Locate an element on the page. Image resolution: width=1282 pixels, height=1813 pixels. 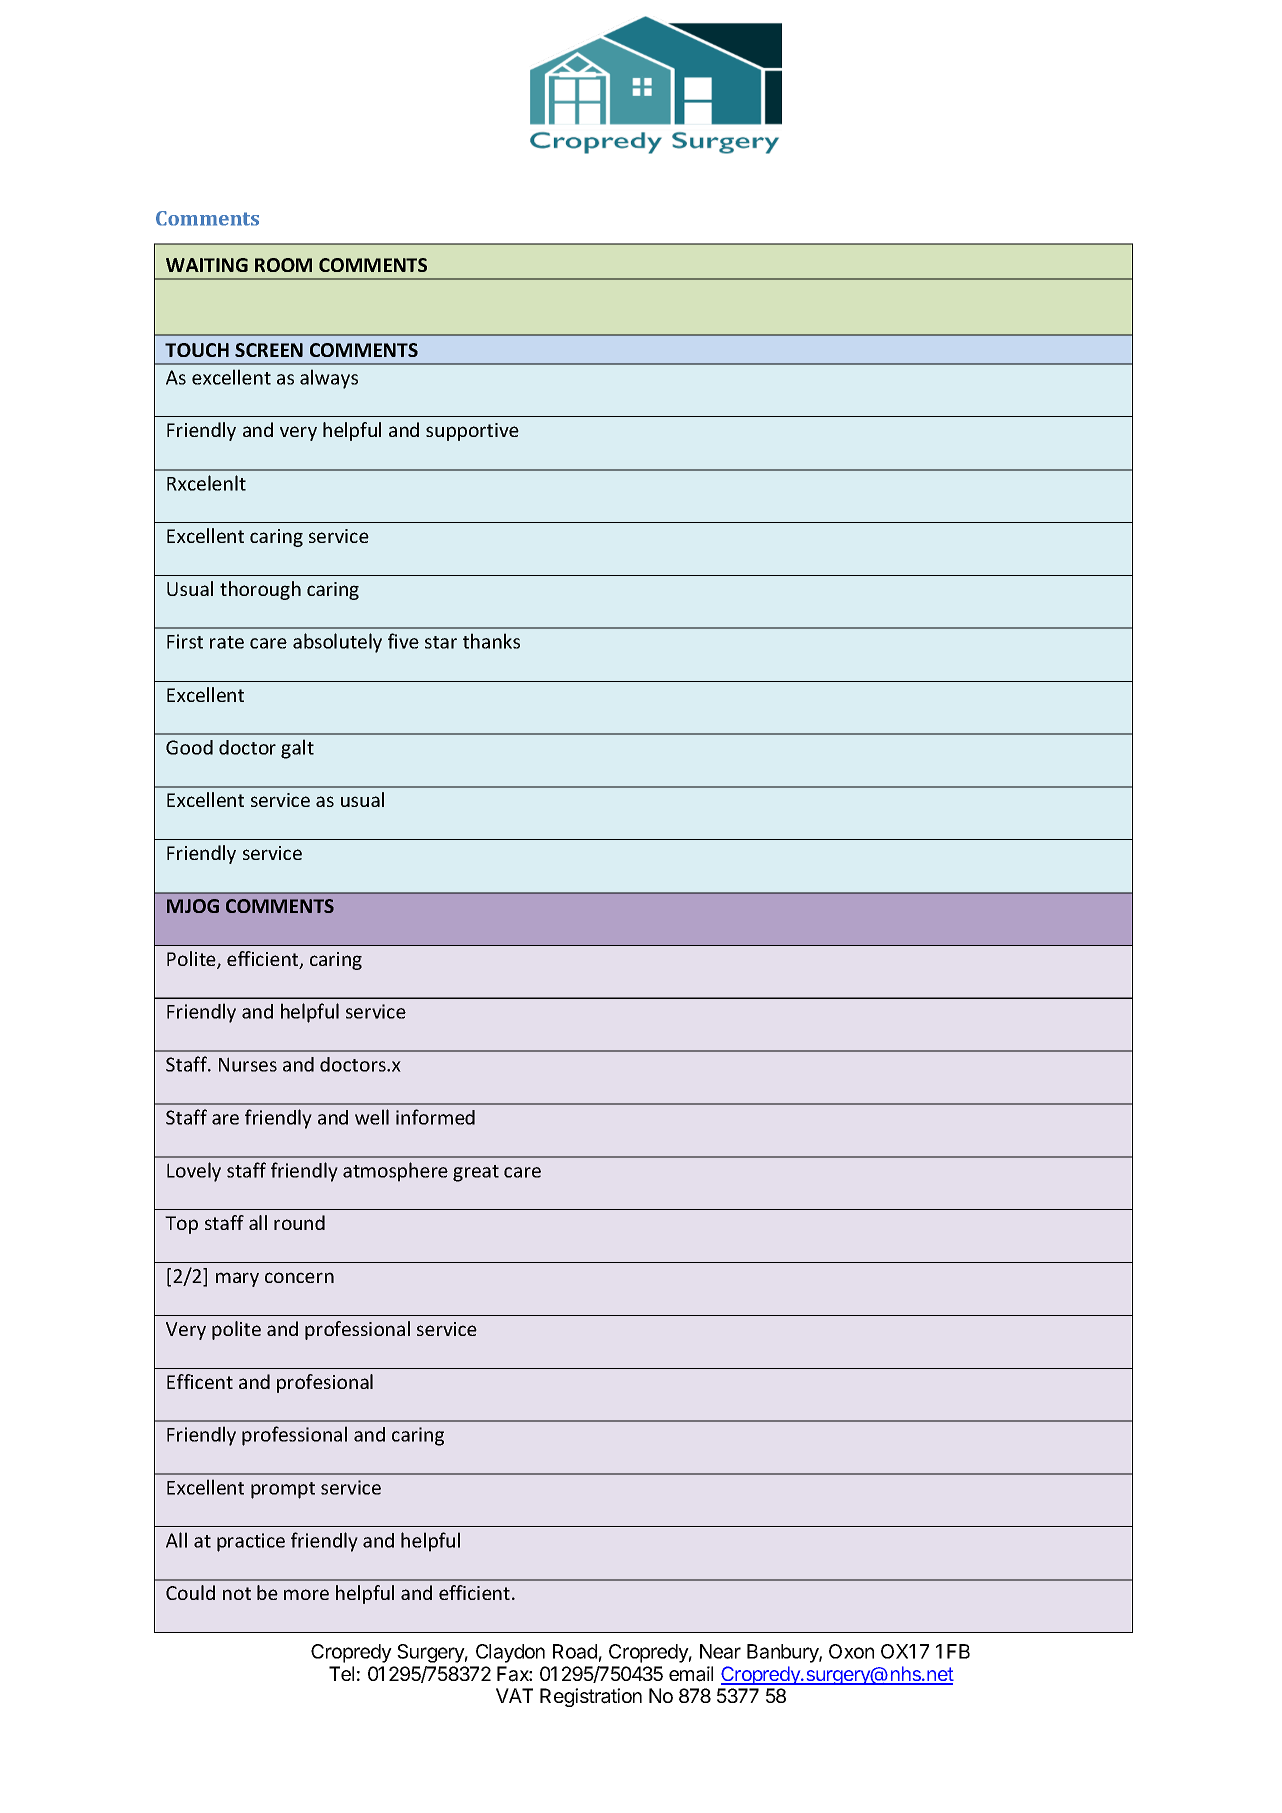
five is located at coordinates (403, 641).
